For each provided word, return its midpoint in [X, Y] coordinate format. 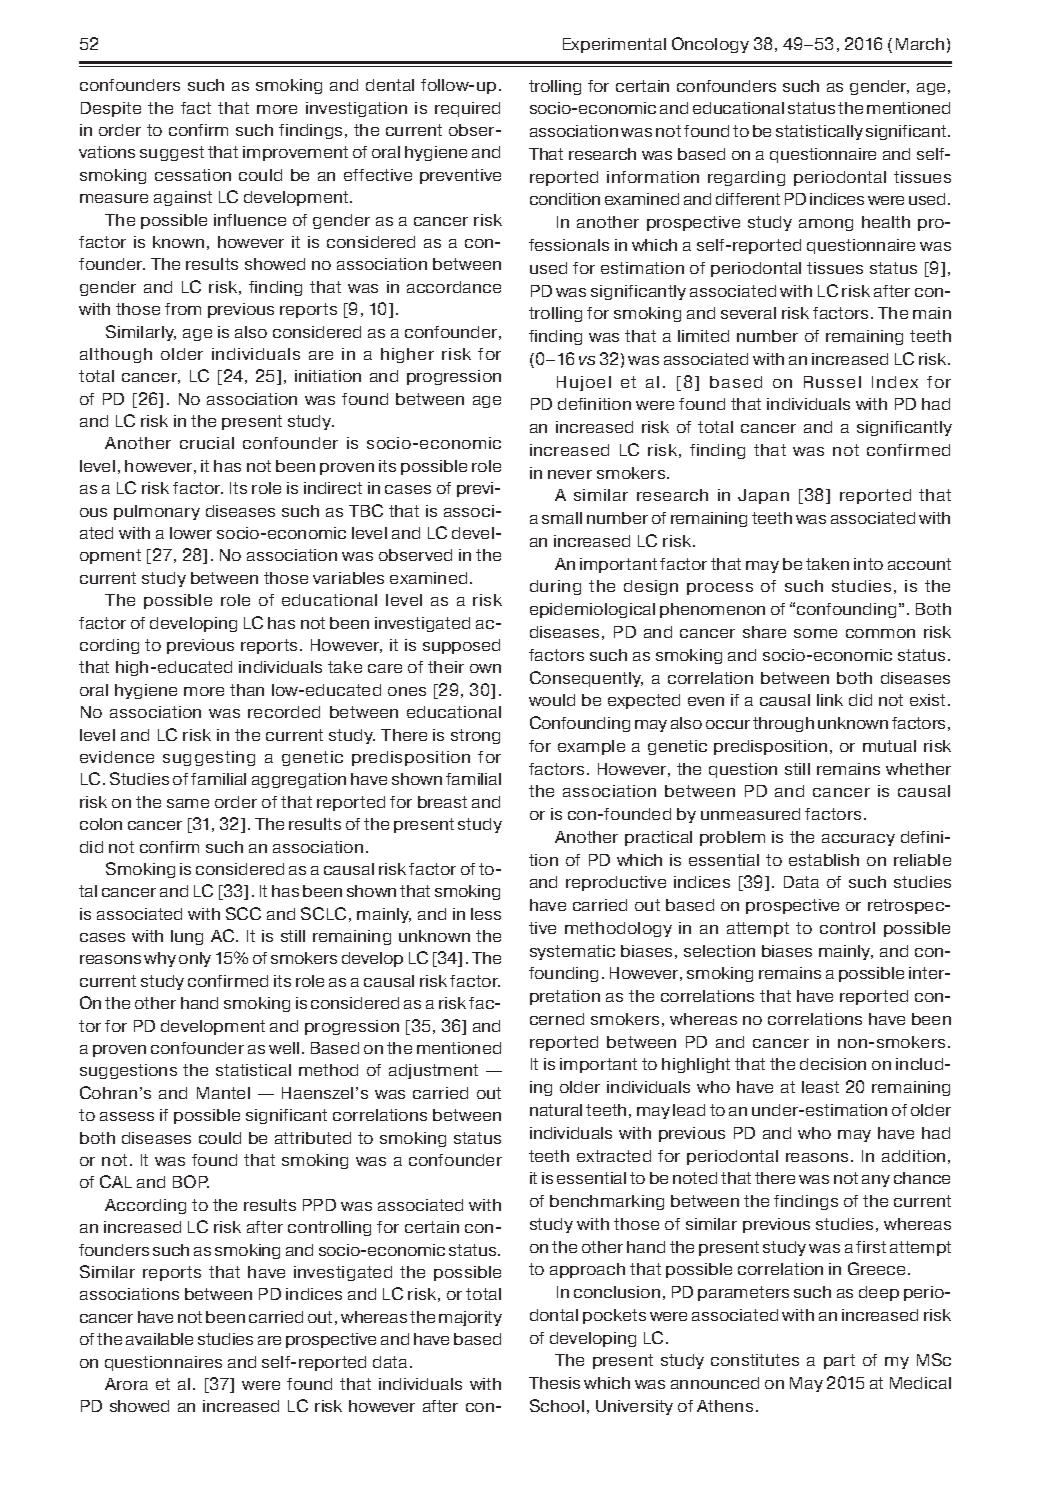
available [159, 1339]
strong [475, 736]
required [467, 109]
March [920, 44]
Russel [832, 382]
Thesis [554, 1383]
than [247, 690]
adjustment [433, 1071]
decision [833, 1064]
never [570, 474]
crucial [207, 443]
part [839, 1361]
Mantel [223, 1093]
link [830, 700]
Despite [111, 109]
